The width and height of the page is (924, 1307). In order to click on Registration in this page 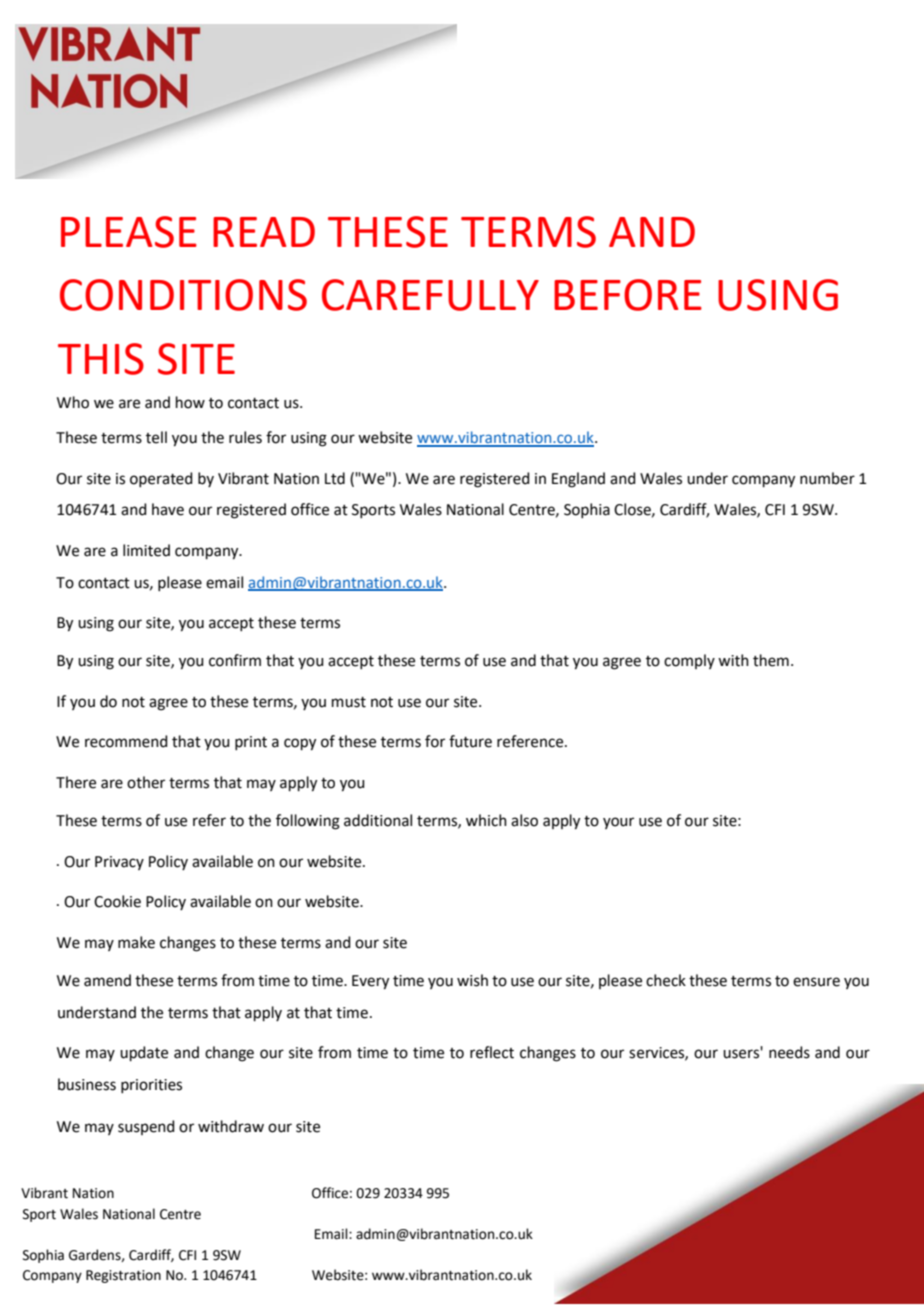, I will do `click(123, 1276)`.
